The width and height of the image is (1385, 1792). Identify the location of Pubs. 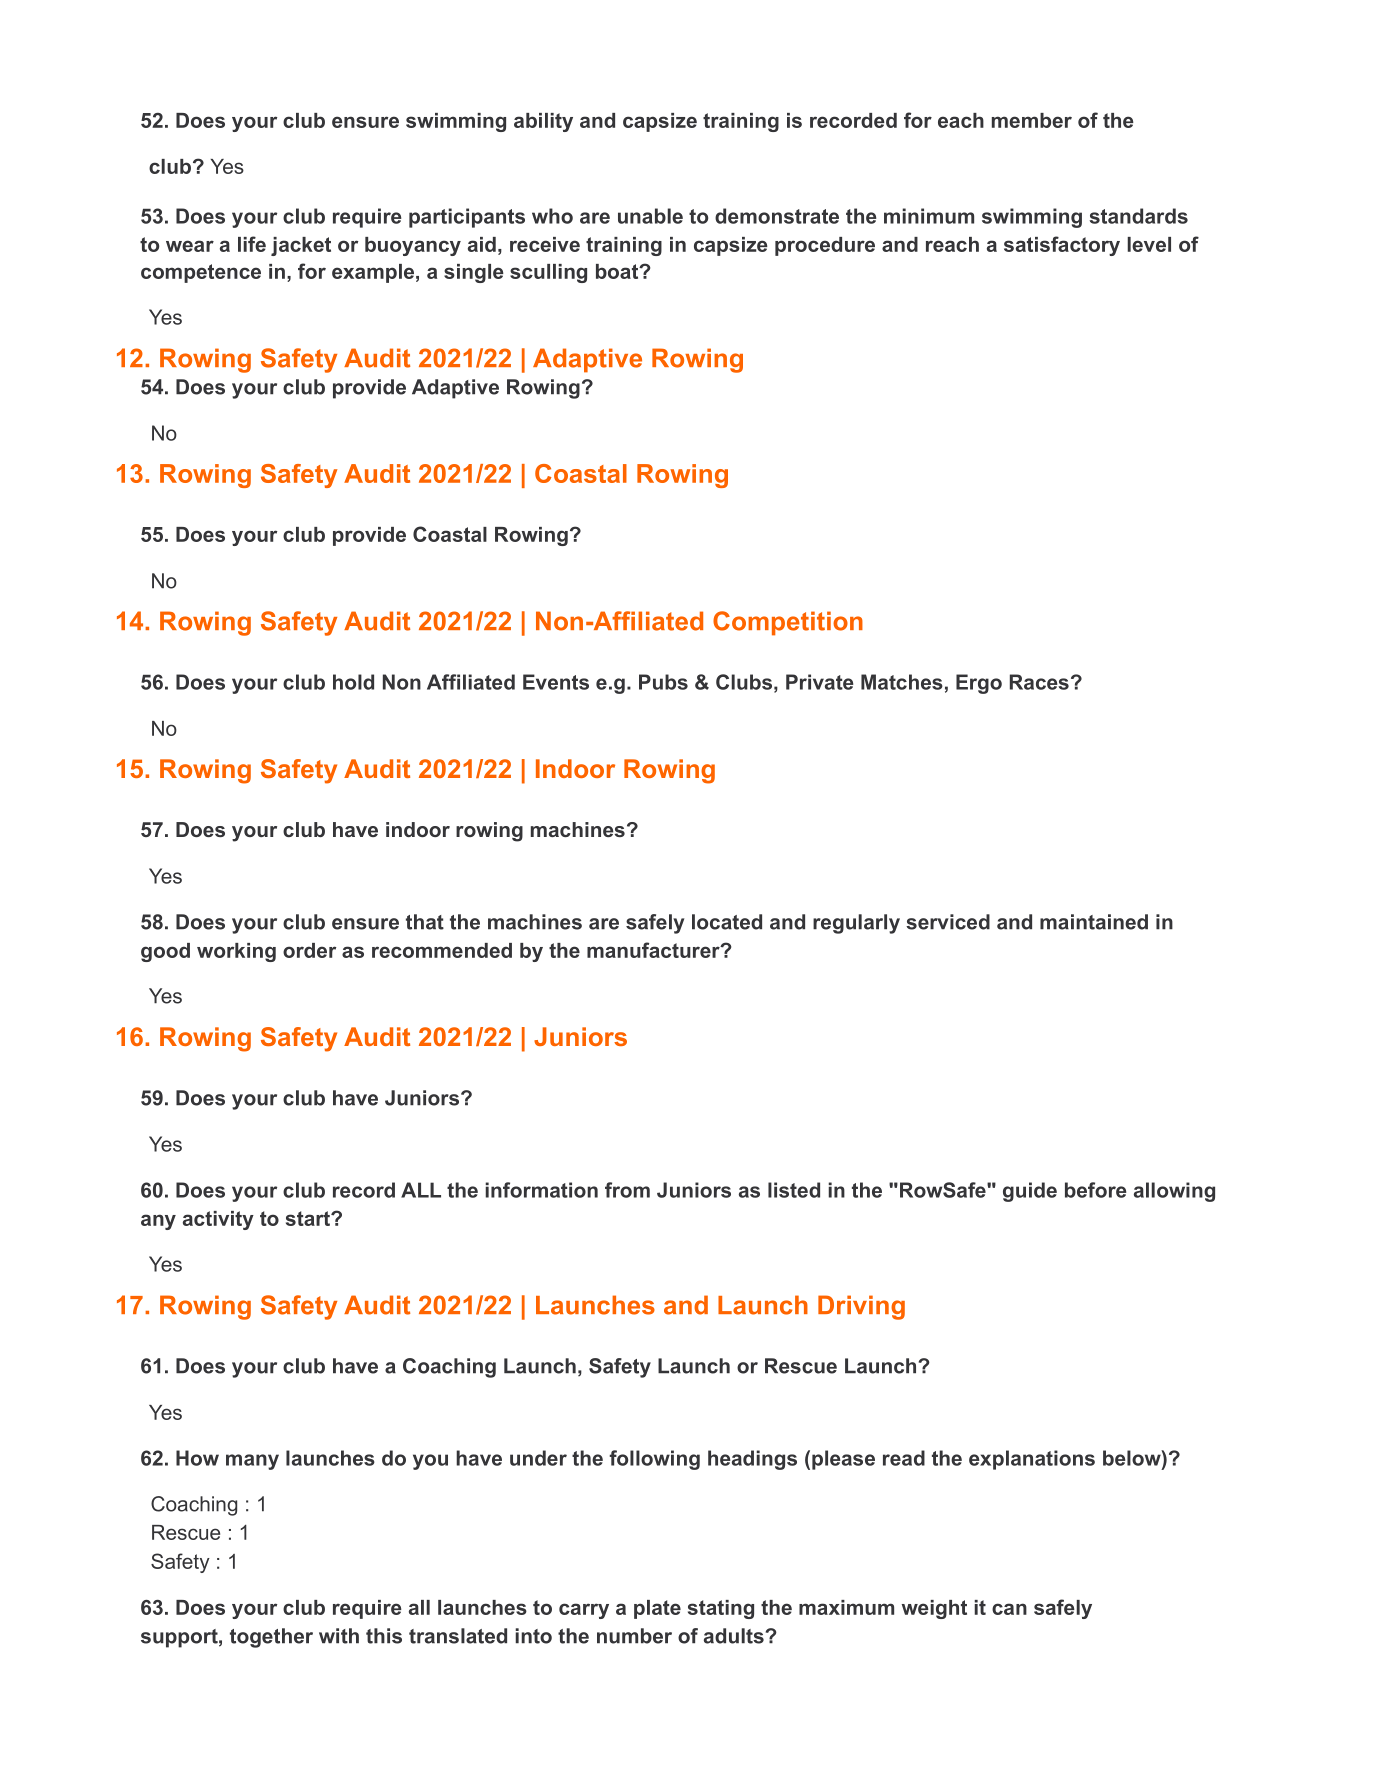
(663, 682).
